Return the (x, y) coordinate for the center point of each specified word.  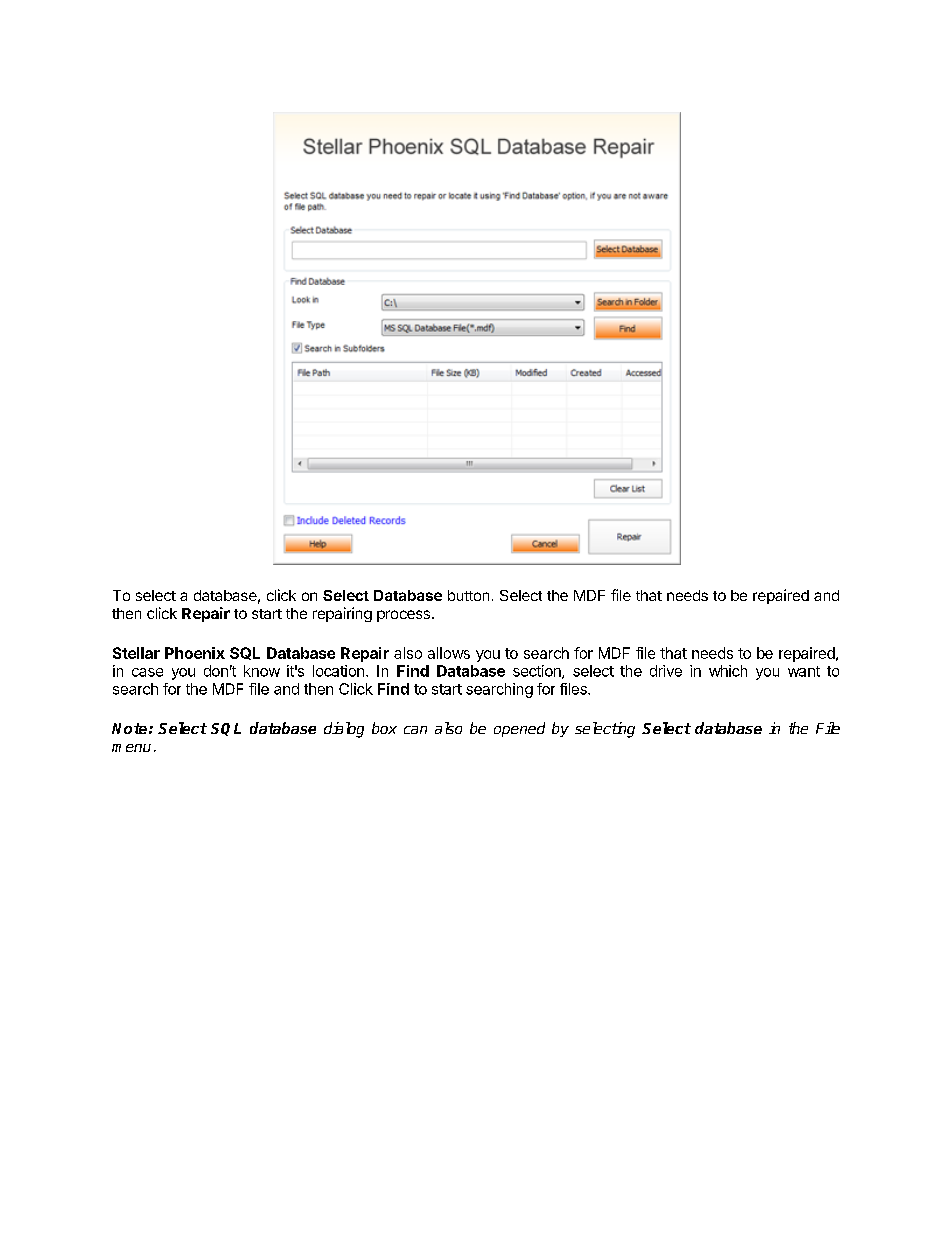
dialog (344, 730)
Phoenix (195, 653)
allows (449, 653)
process (405, 616)
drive (666, 671)
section (538, 672)
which (728, 671)
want (804, 671)
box (384, 728)
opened (519, 729)
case (147, 672)
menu (131, 748)
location (338, 671)
